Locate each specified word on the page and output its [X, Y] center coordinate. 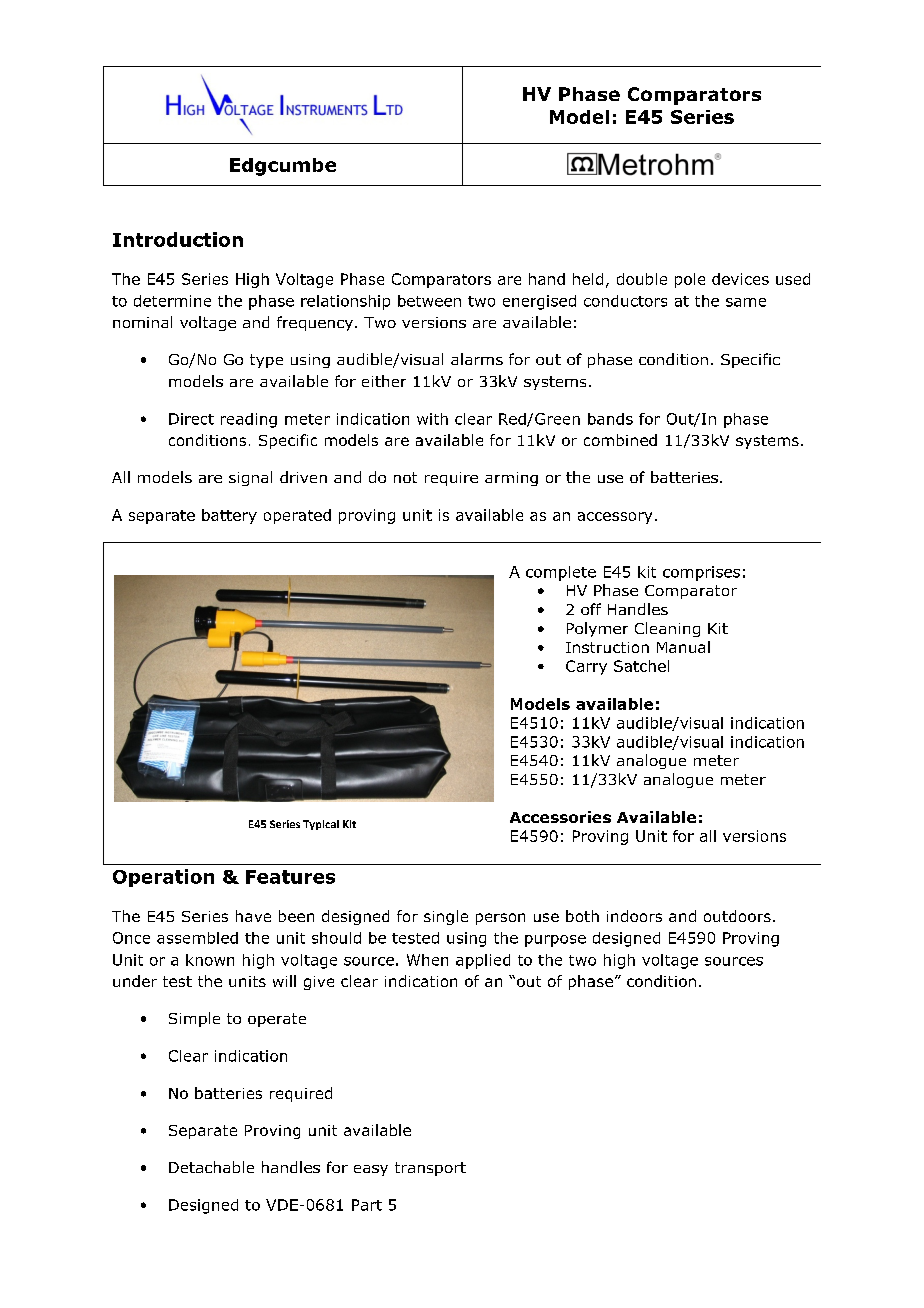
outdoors [737, 916]
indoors [634, 916]
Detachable [211, 1167]
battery [229, 516]
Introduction [178, 239]
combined [620, 440]
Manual [683, 647]
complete [561, 573]
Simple [194, 1019]
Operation [163, 878]
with [432, 419]
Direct [191, 419]
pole [690, 280]
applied [483, 961]
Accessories [560, 817]
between [429, 301]
